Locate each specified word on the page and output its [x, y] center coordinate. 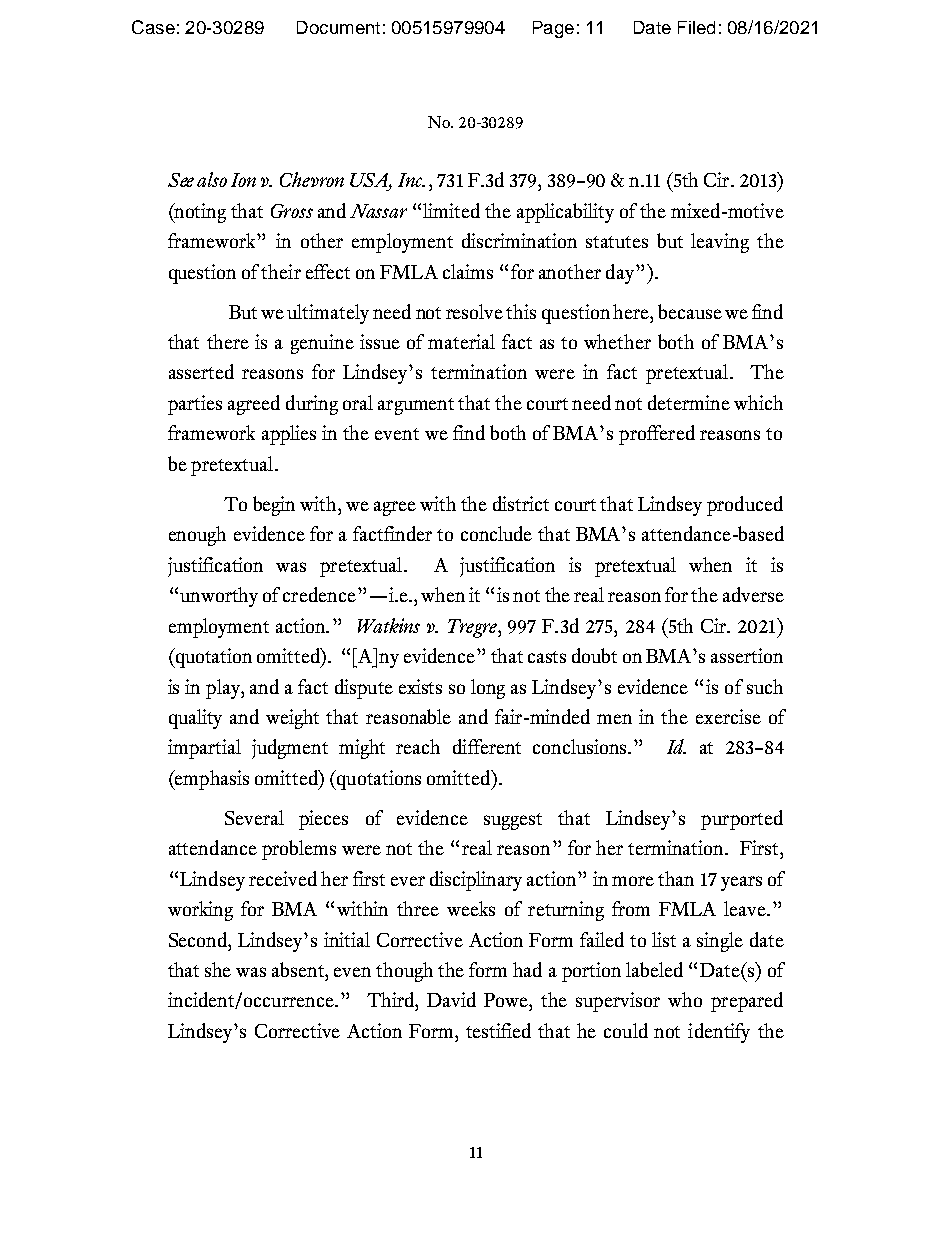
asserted [201, 371]
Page [553, 29]
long [488, 689]
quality [195, 719]
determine [689, 402]
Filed [696, 27]
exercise [728, 716]
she [218, 969]
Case [153, 27]
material [461, 341]
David [451, 999]
